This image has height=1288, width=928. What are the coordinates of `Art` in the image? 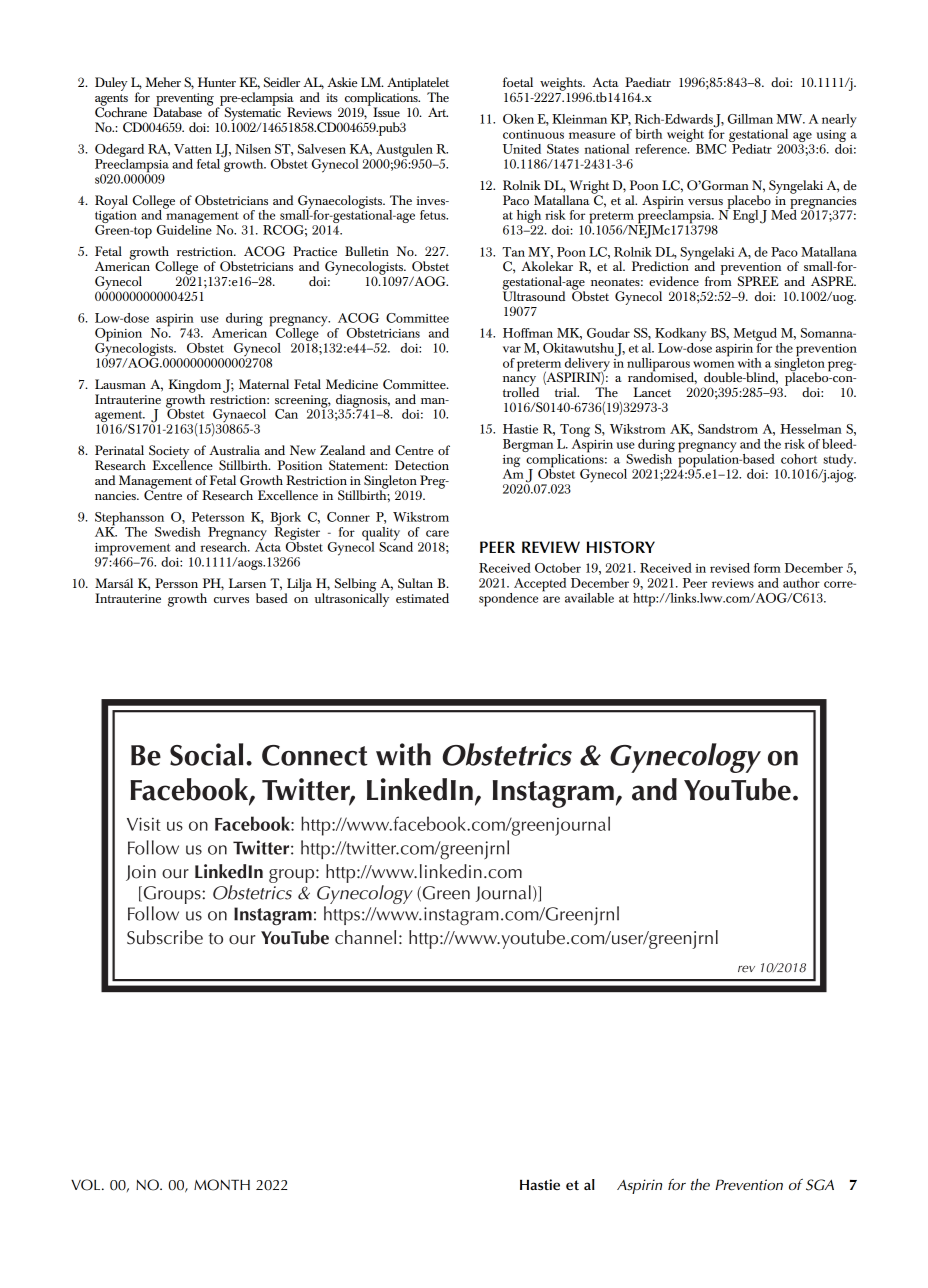 It's located at (438, 112).
